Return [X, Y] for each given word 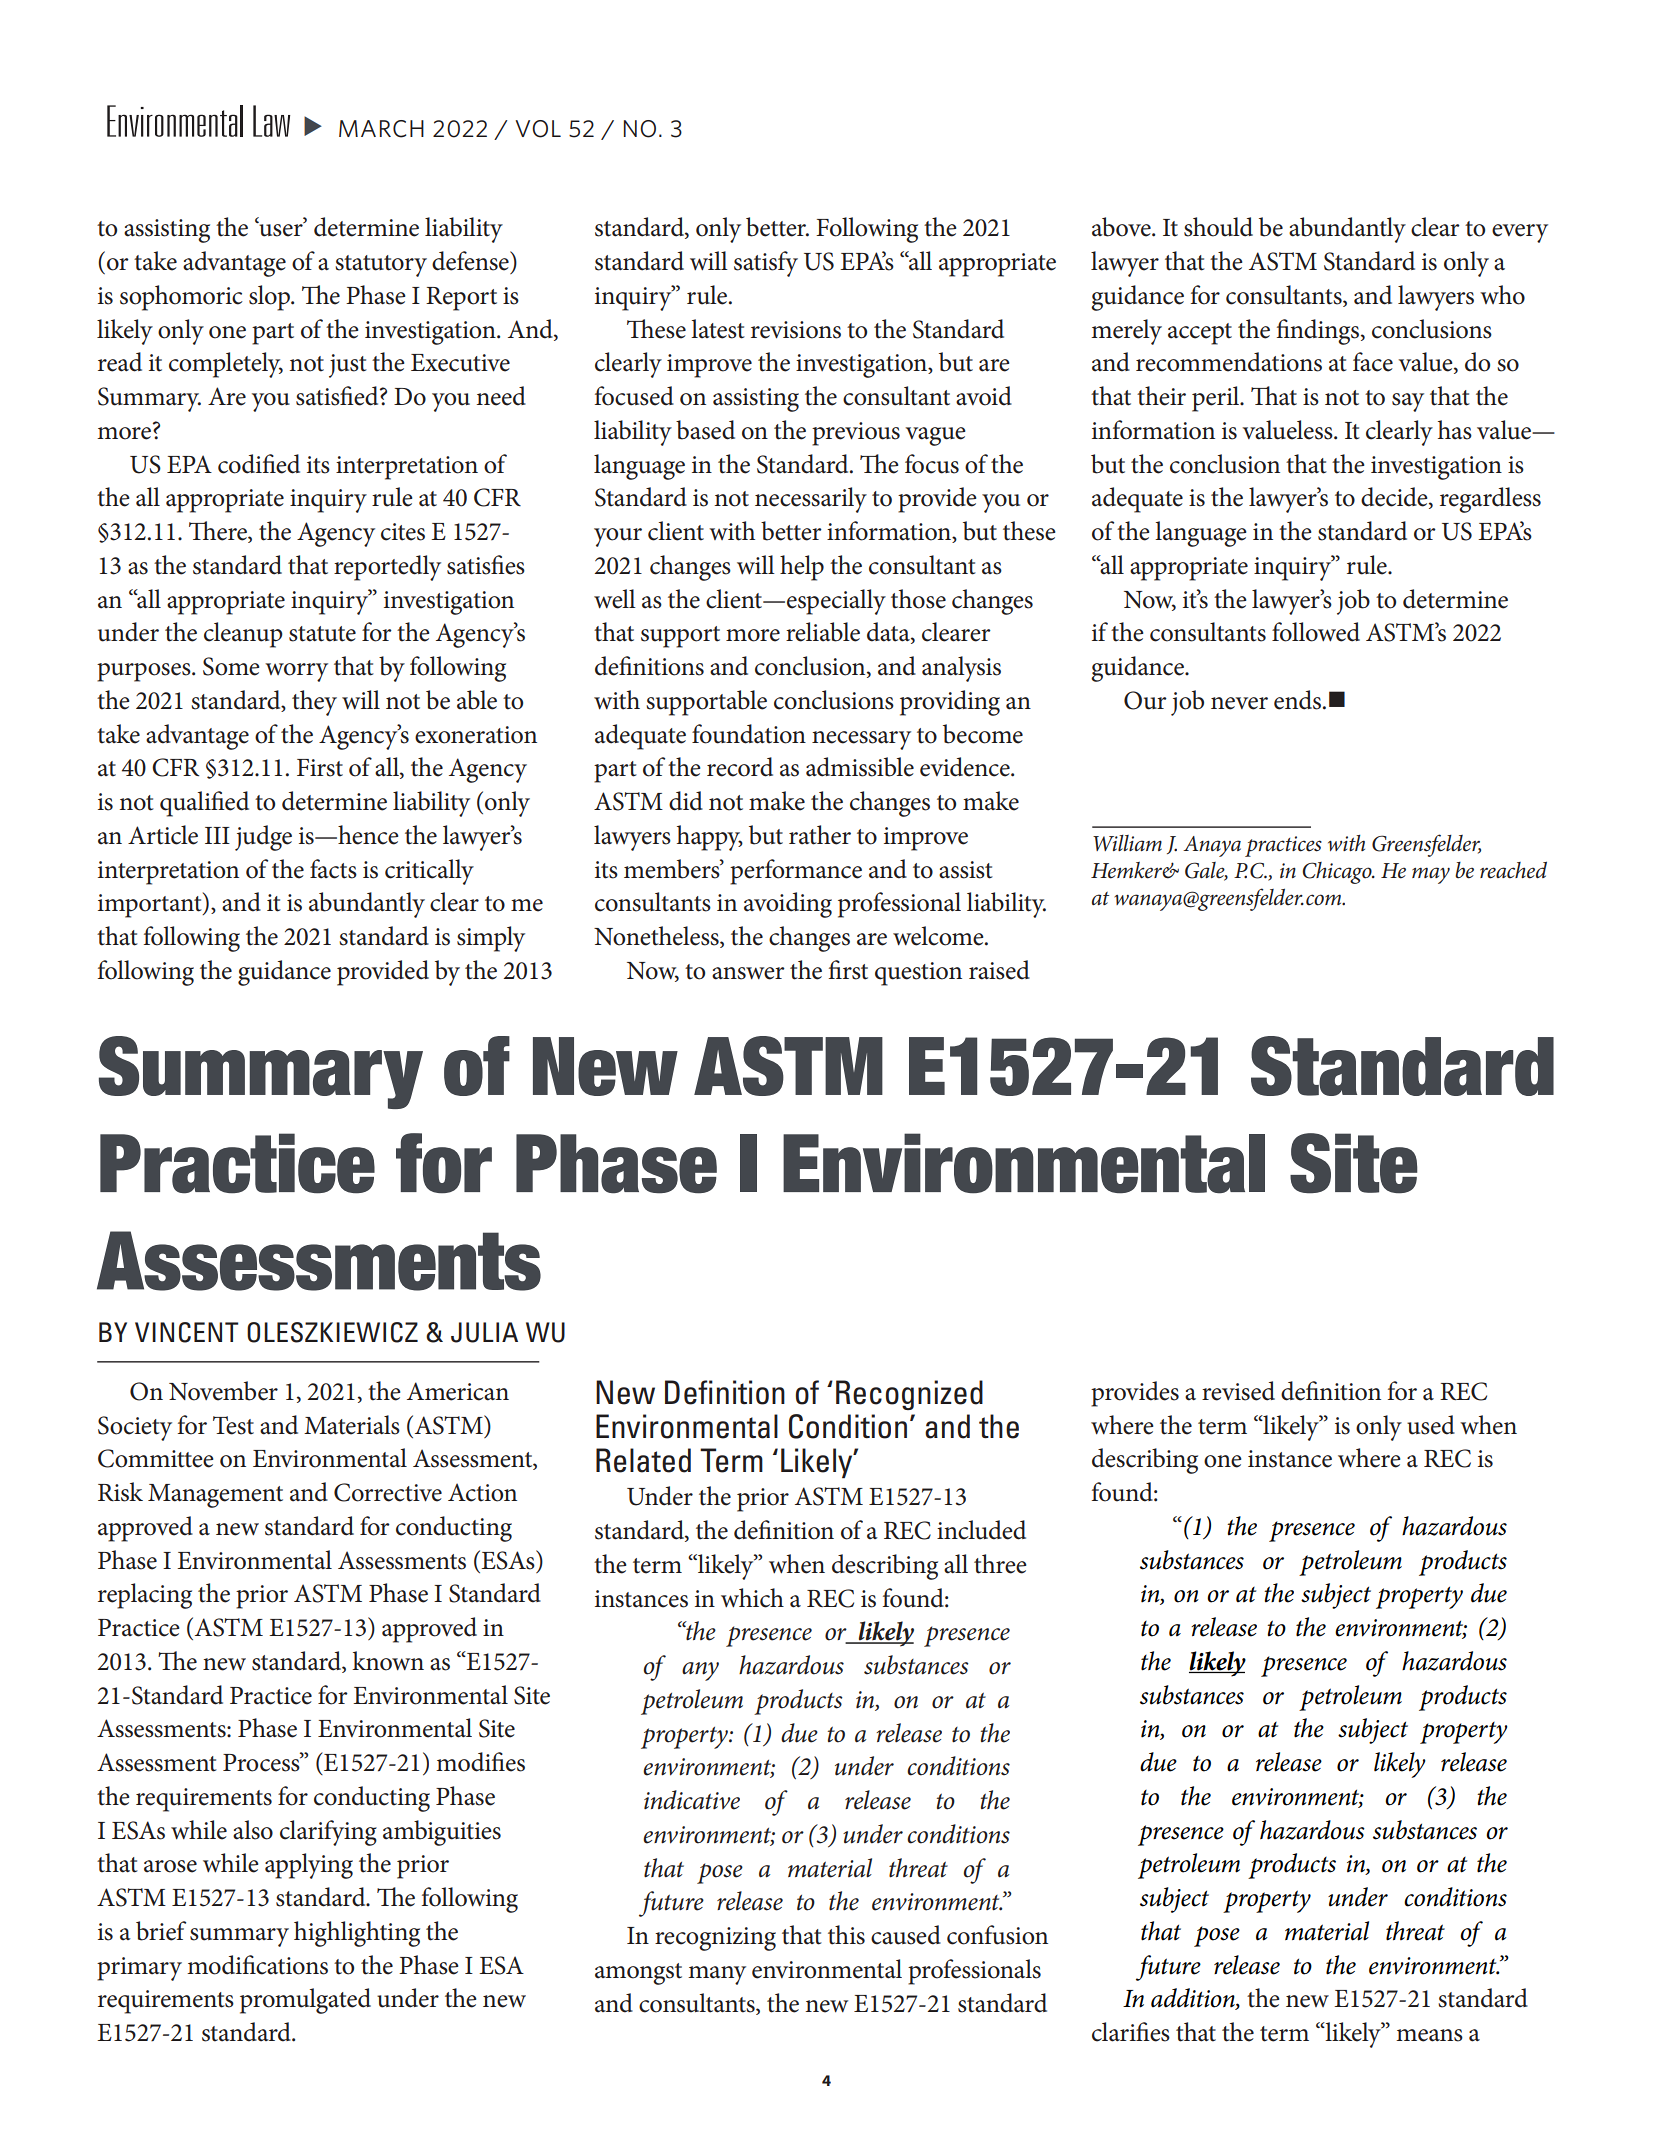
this [846, 1935]
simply [491, 939]
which [752, 1598]
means [1429, 2035]
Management [215, 1496]
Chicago [1338, 873]
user [281, 229]
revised [1238, 1391]
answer [748, 973]
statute [322, 634]
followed [1316, 632]
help [802, 568]
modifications [257, 1965]
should [1218, 227]
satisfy [766, 264]
